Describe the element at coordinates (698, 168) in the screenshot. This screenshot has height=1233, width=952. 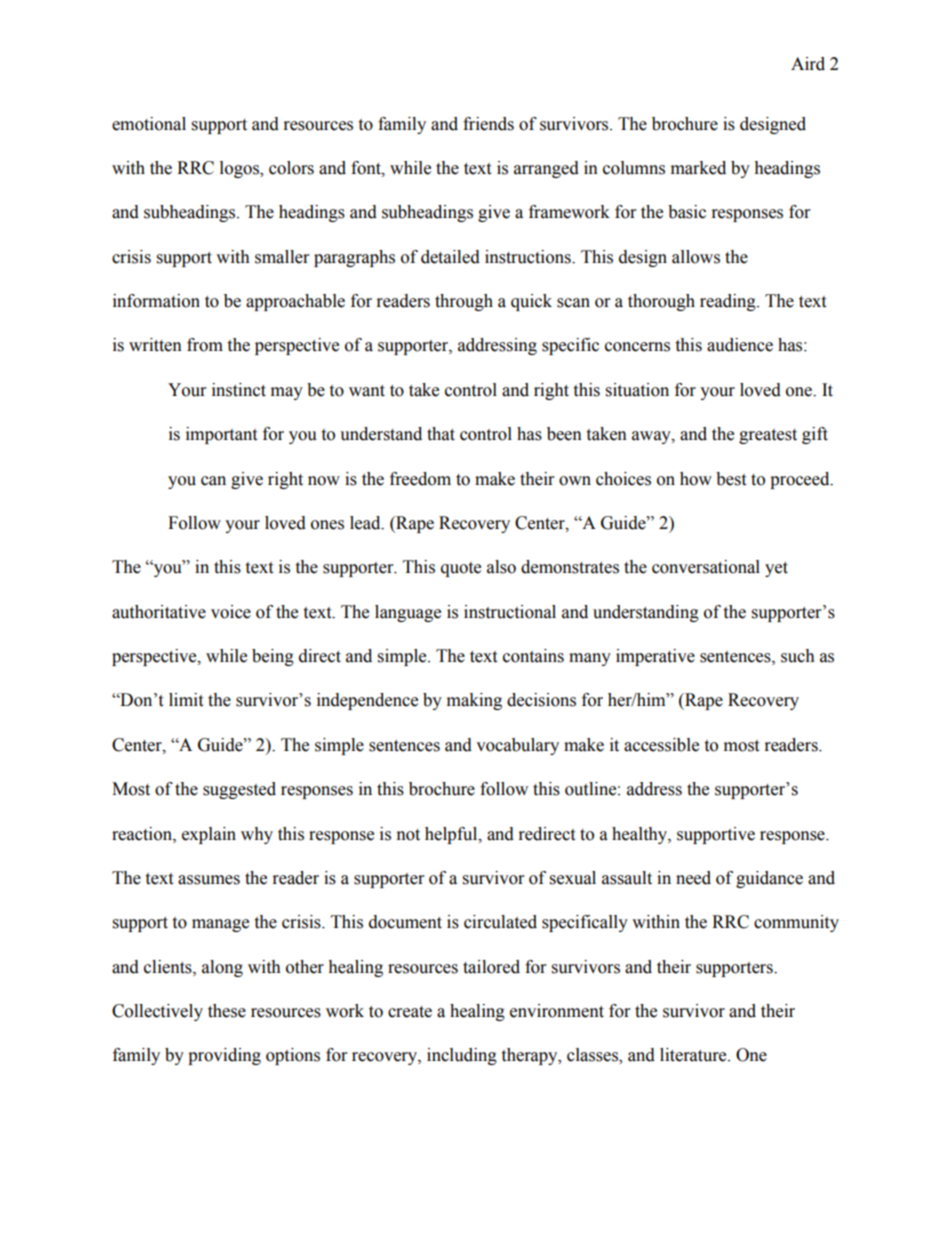
I see `marked` at that location.
